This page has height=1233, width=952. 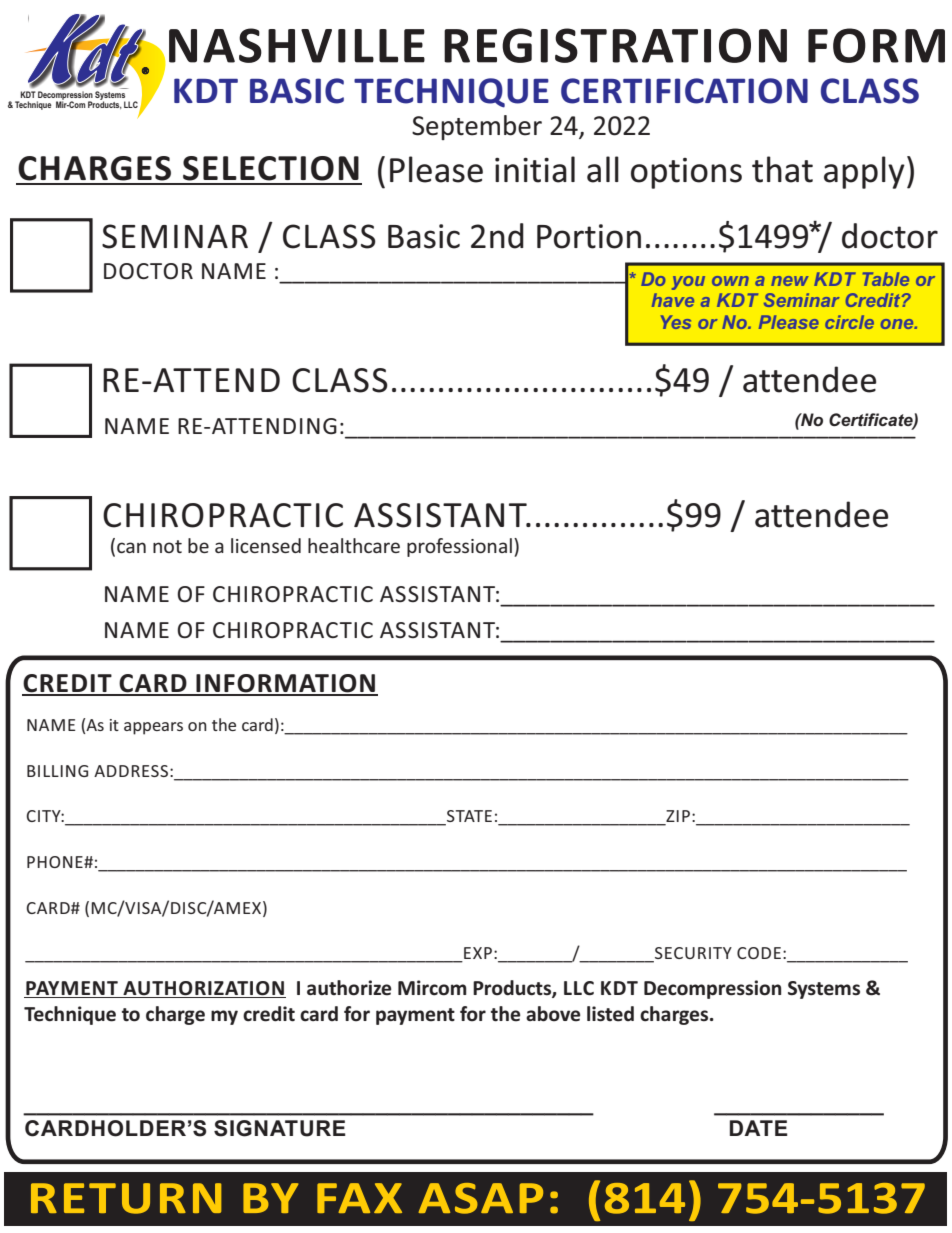 What do you see at coordinates (459, 547) in the page?
I see `professional` at bounding box center [459, 547].
